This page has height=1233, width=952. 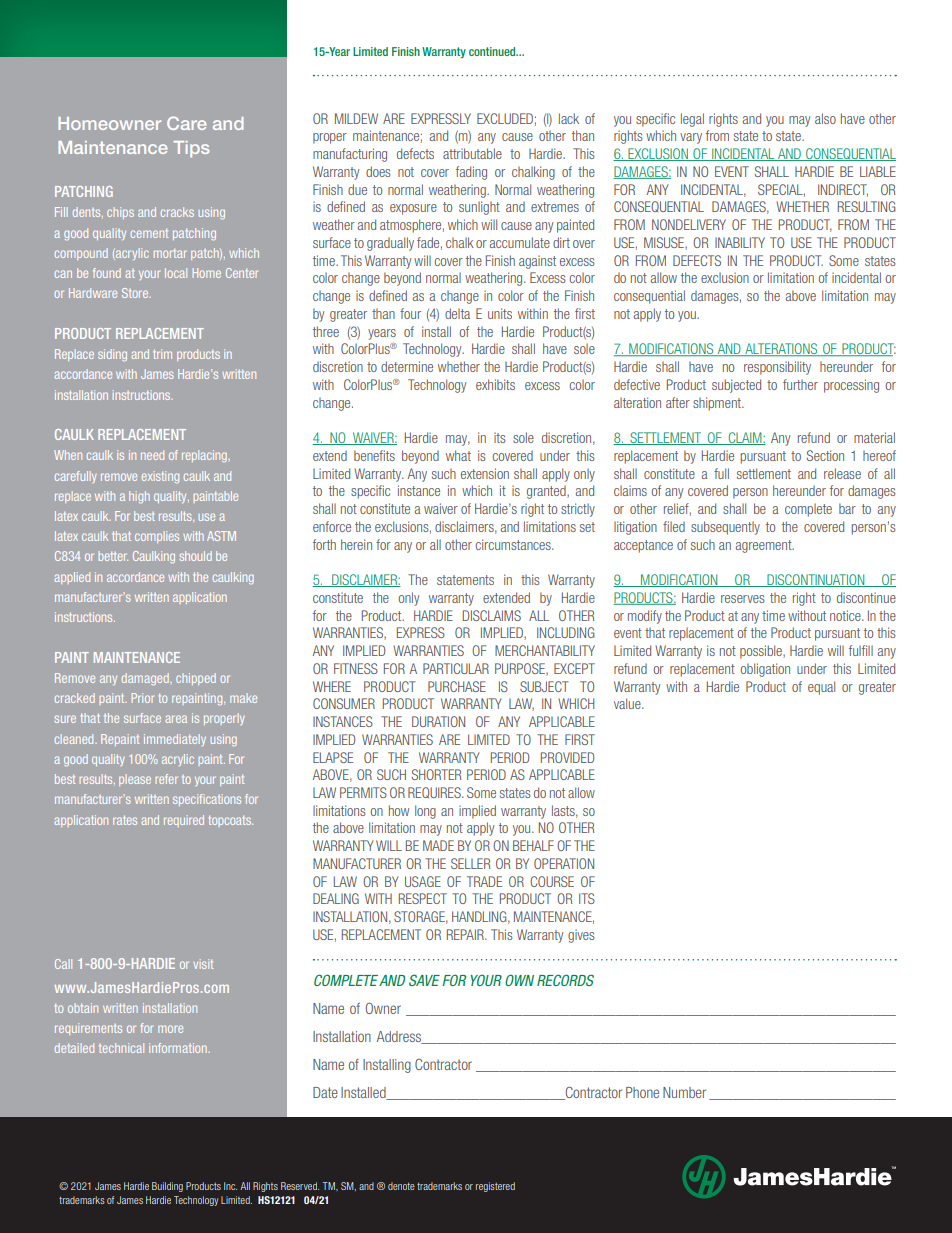 What do you see at coordinates (825, 118) in the page?
I see `also` at bounding box center [825, 118].
